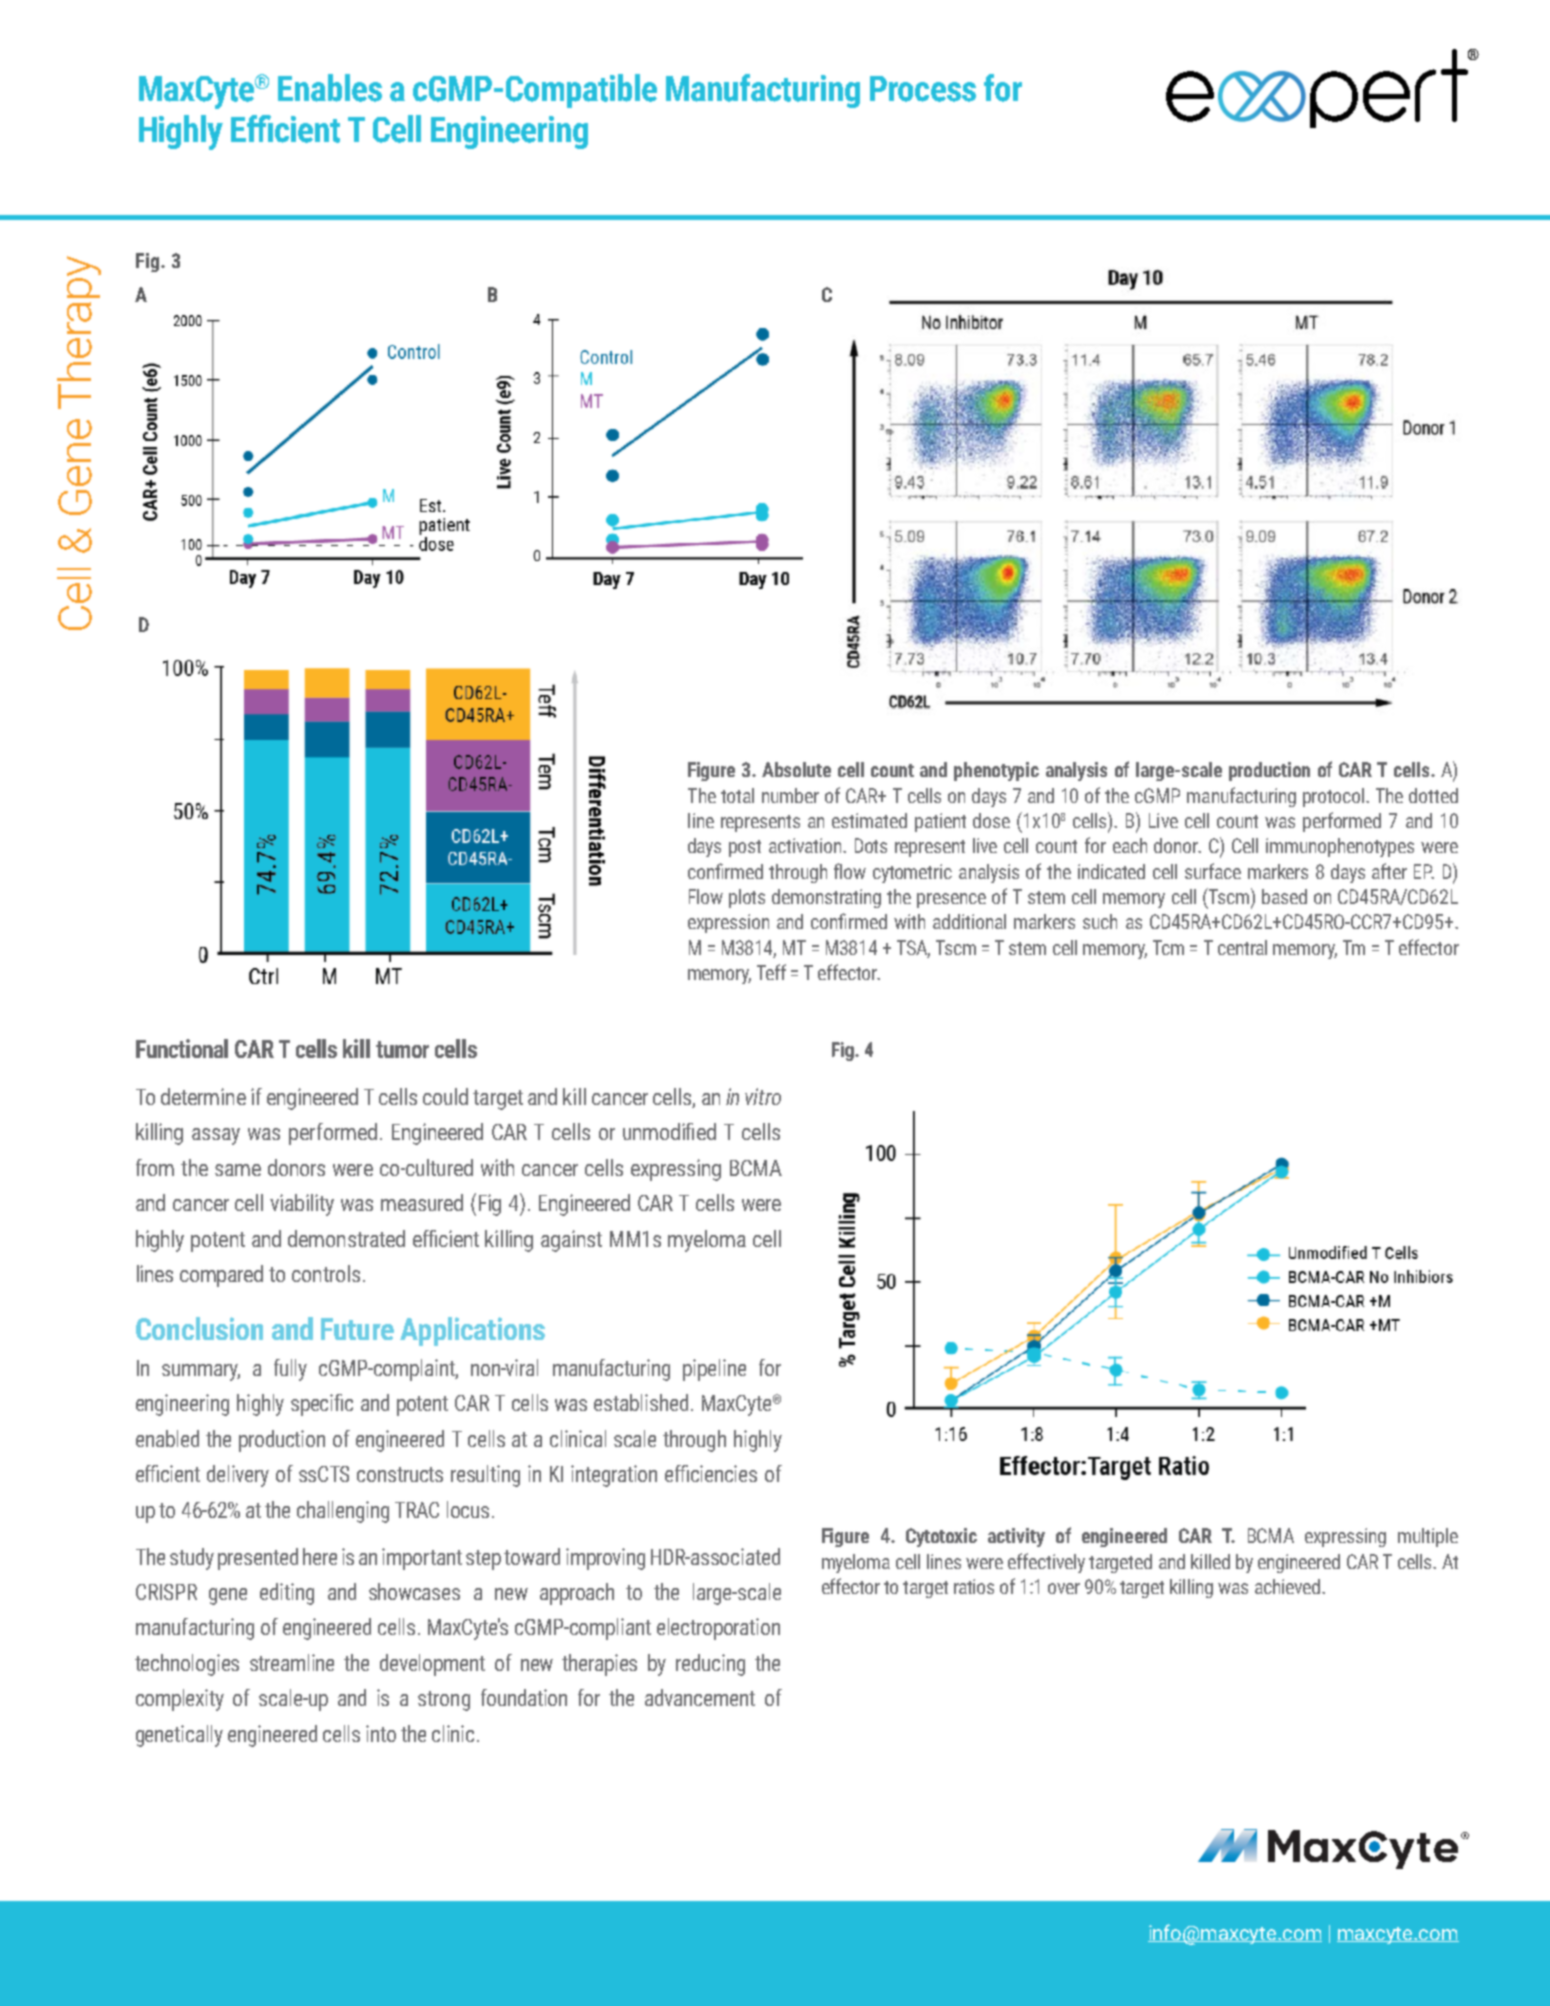 The image size is (1550, 2006). What do you see at coordinates (1335, 797) in the screenshot?
I see `protocol` at bounding box center [1335, 797].
